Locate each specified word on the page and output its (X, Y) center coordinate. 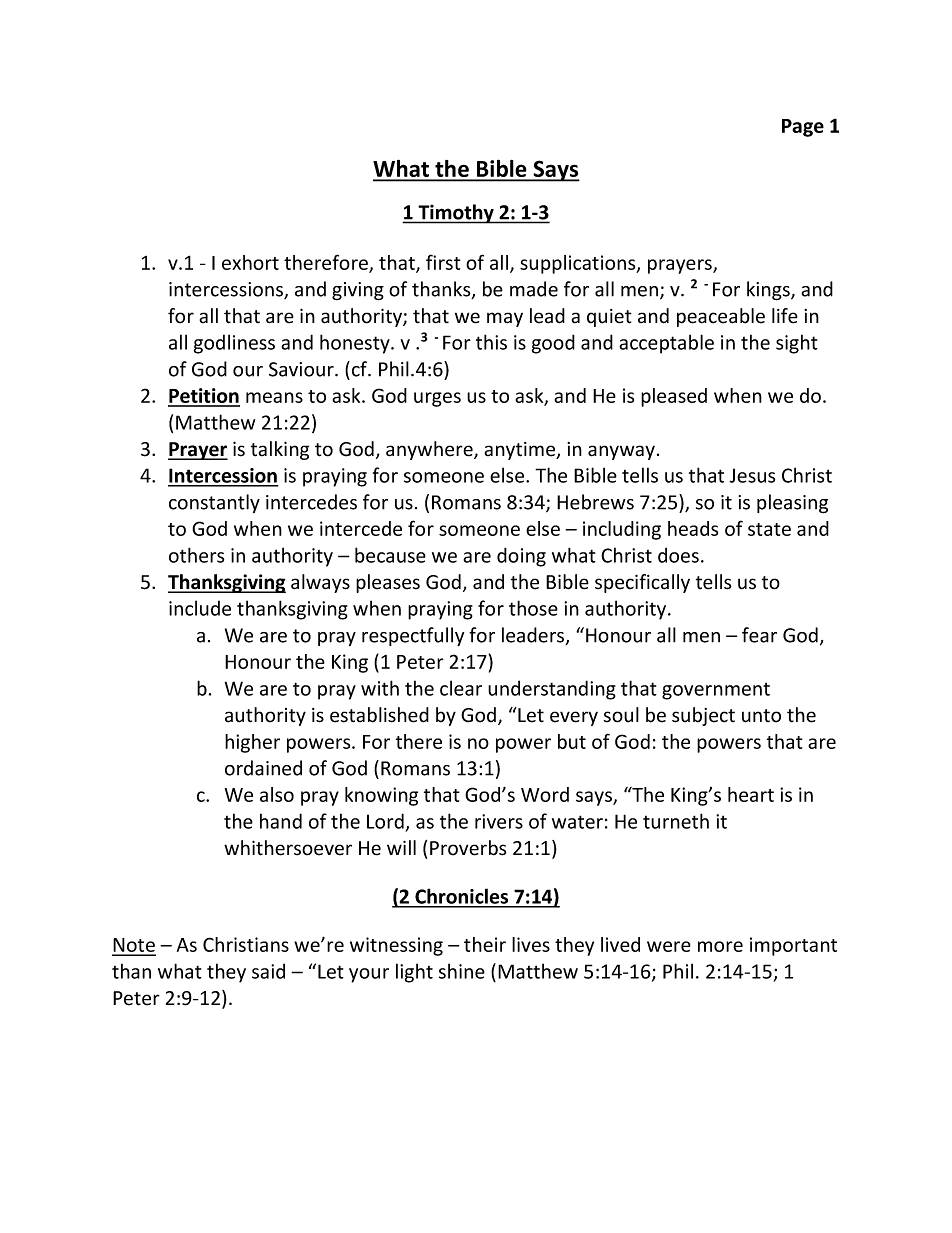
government (716, 691)
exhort (250, 262)
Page (803, 128)
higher (252, 743)
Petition (204, 397)
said (268, 971)
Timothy (456, 214)
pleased (674, 397)
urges (437, 399)
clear (461, 688)
